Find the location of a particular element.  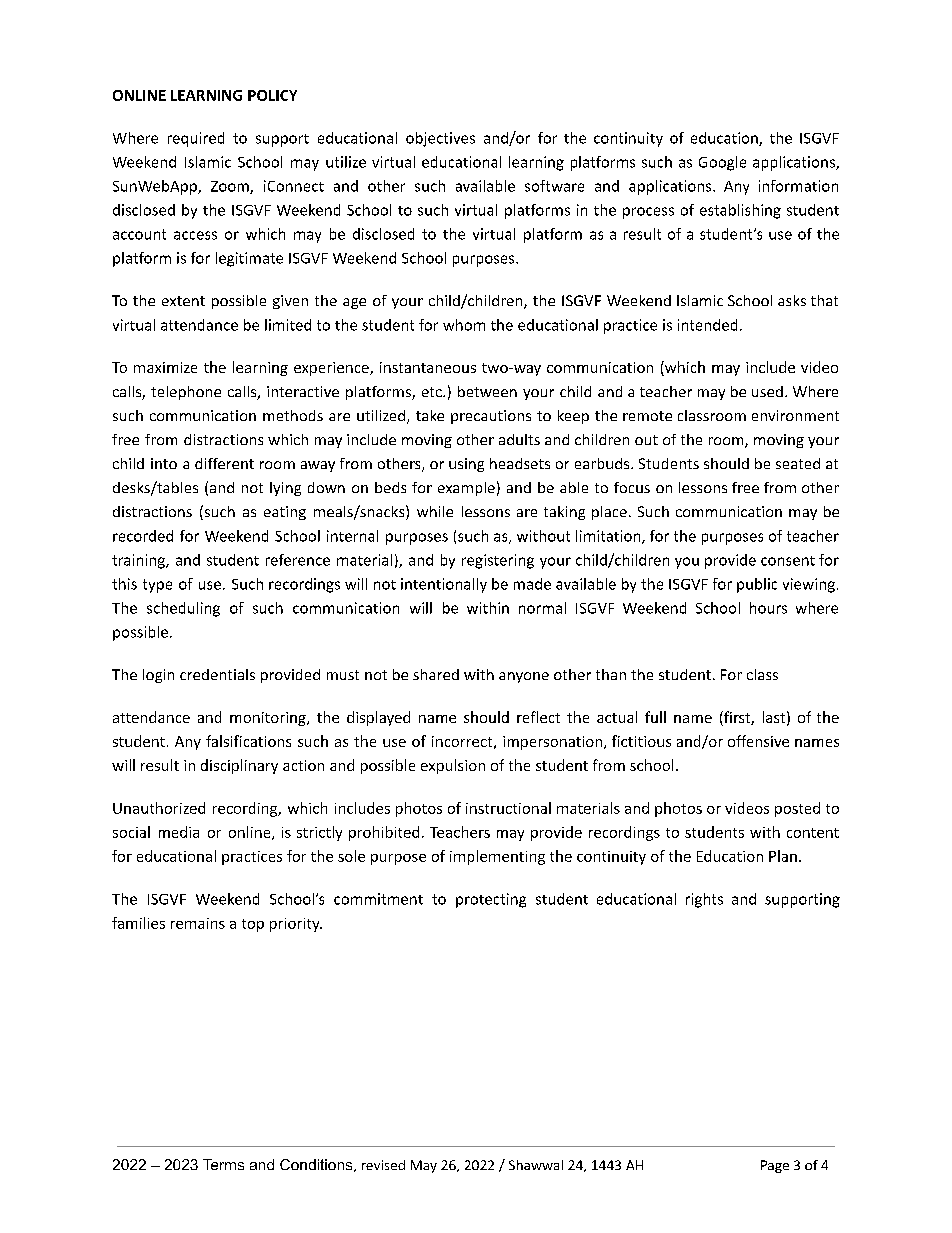

required is located at coordinates (196, 139).
